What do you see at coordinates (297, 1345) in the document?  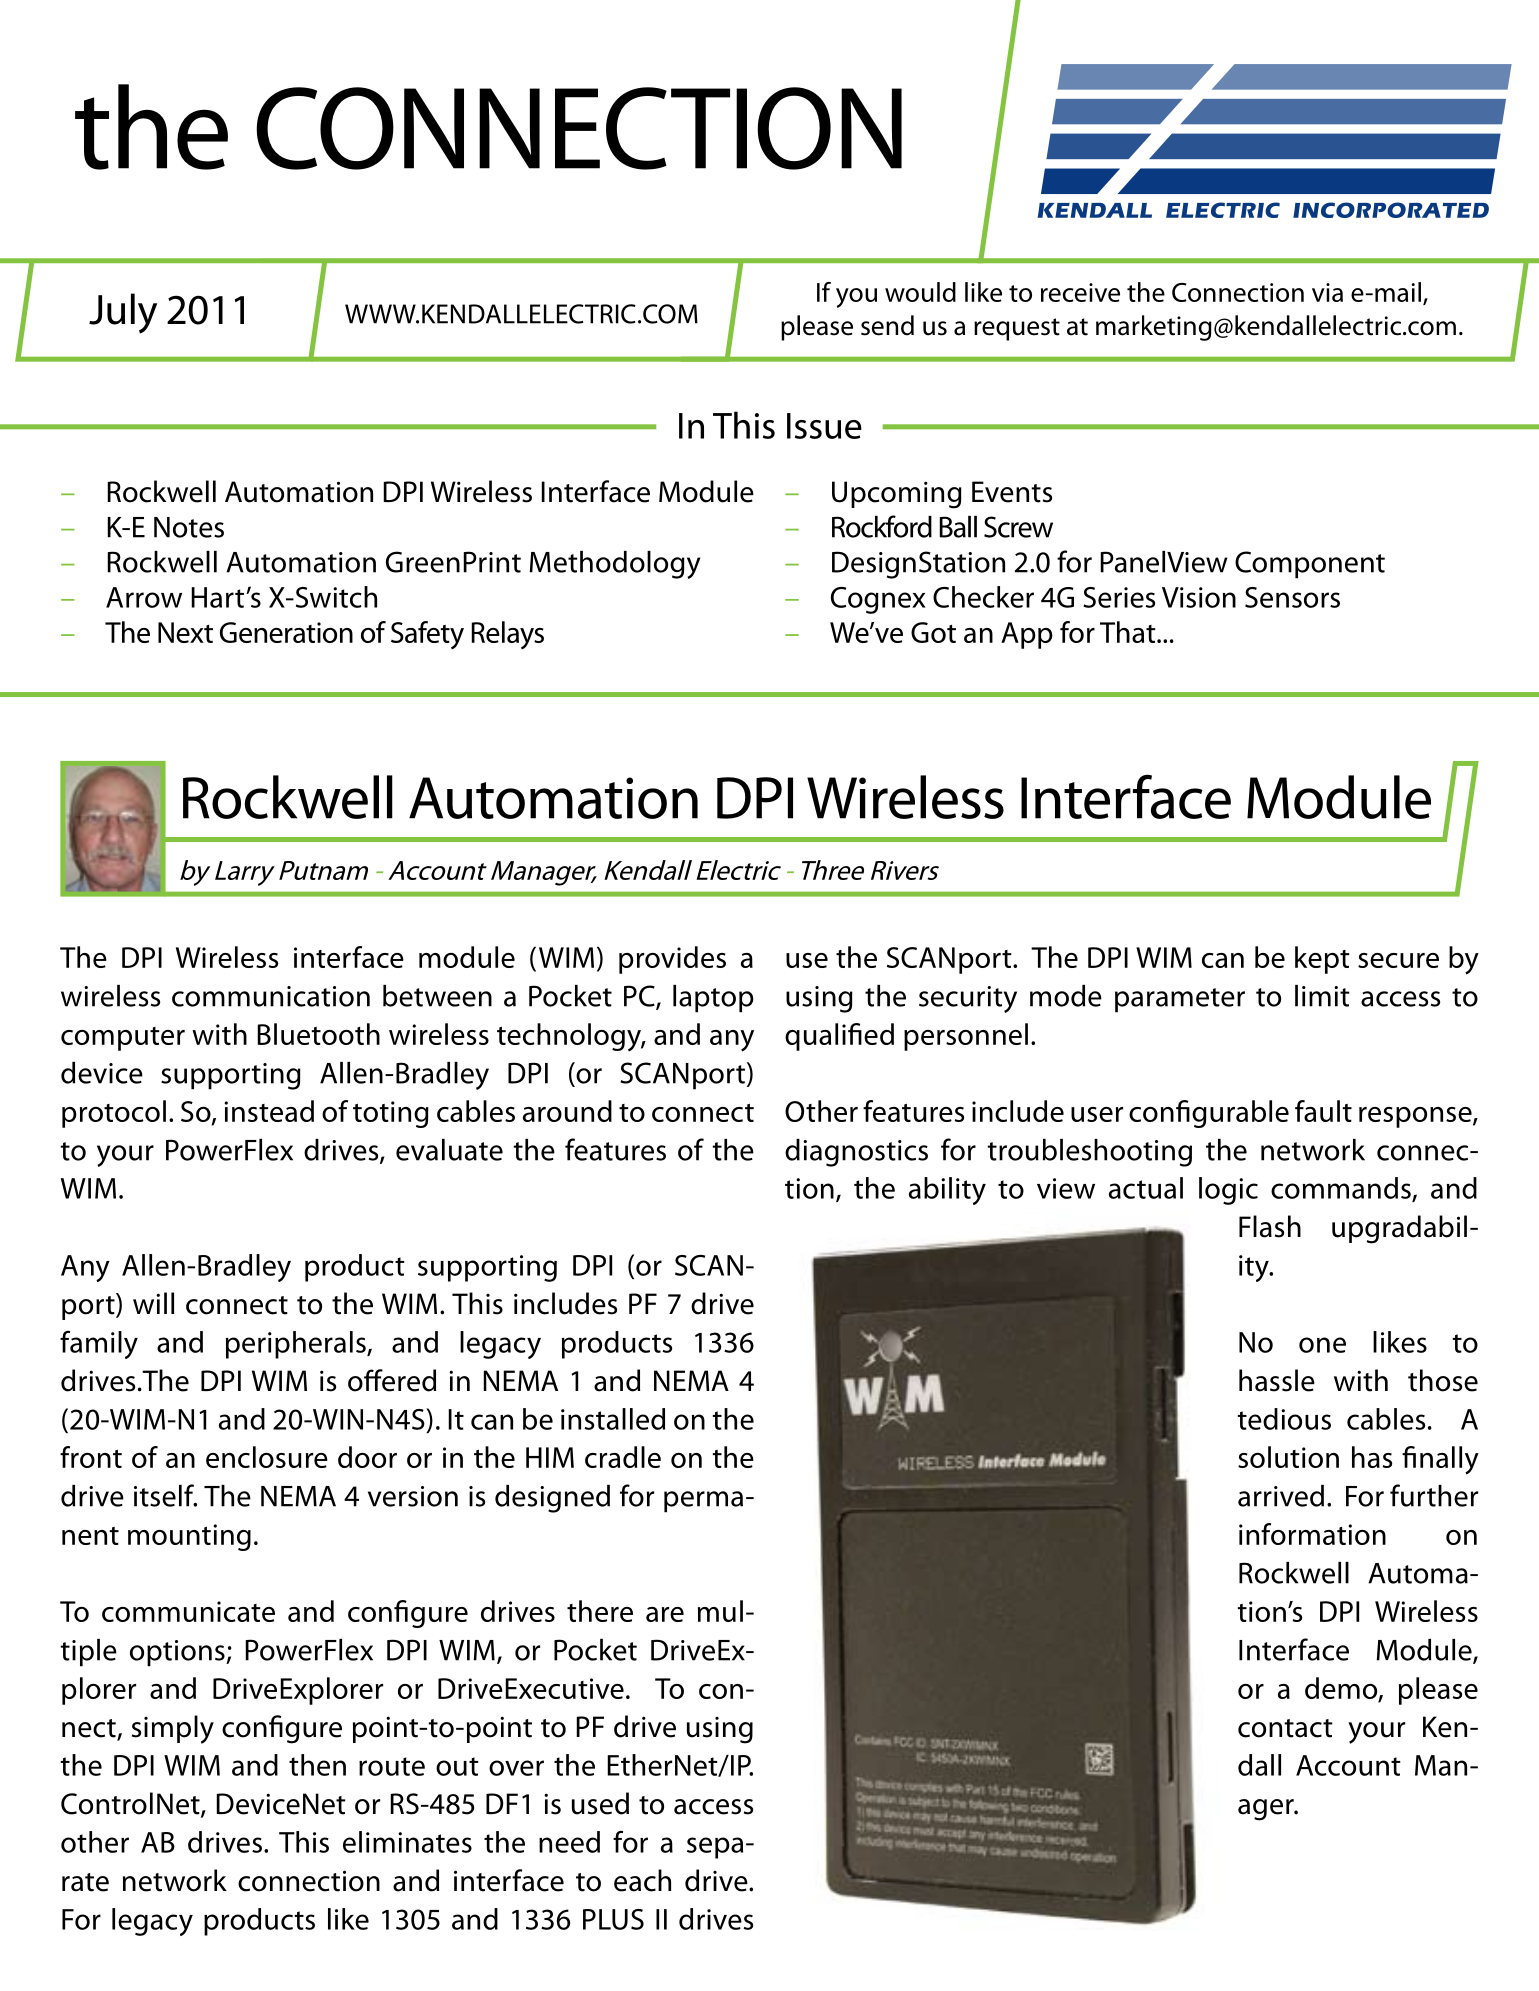 I see `peripherals` at bounding box center [297, 1345].
